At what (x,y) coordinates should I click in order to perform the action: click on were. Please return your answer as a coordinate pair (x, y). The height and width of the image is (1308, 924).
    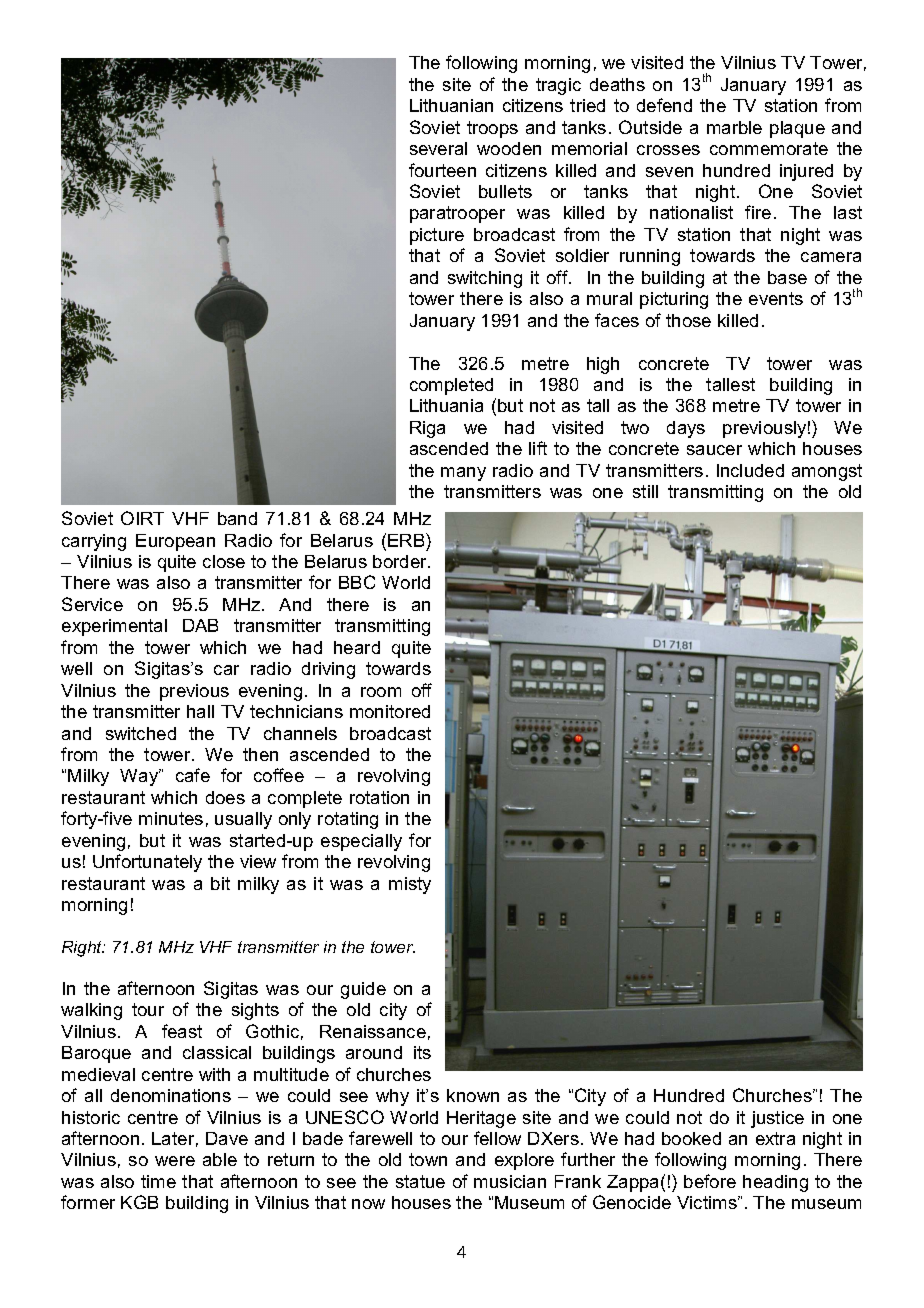
    Looking at the image, I should click on (175, 1161).
